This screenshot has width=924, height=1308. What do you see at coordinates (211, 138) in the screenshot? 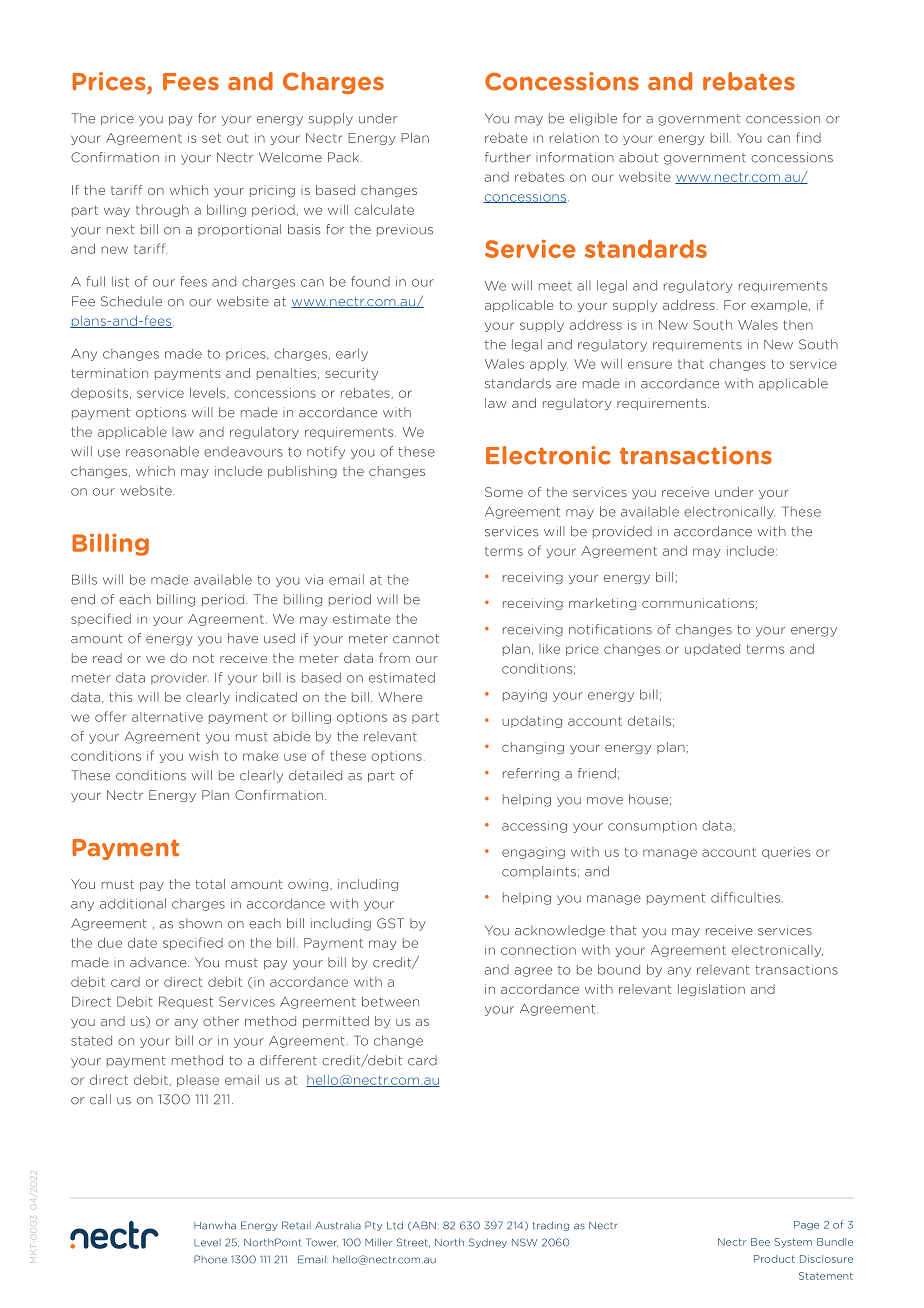
I see `set` at bounding box center [211, 138].
